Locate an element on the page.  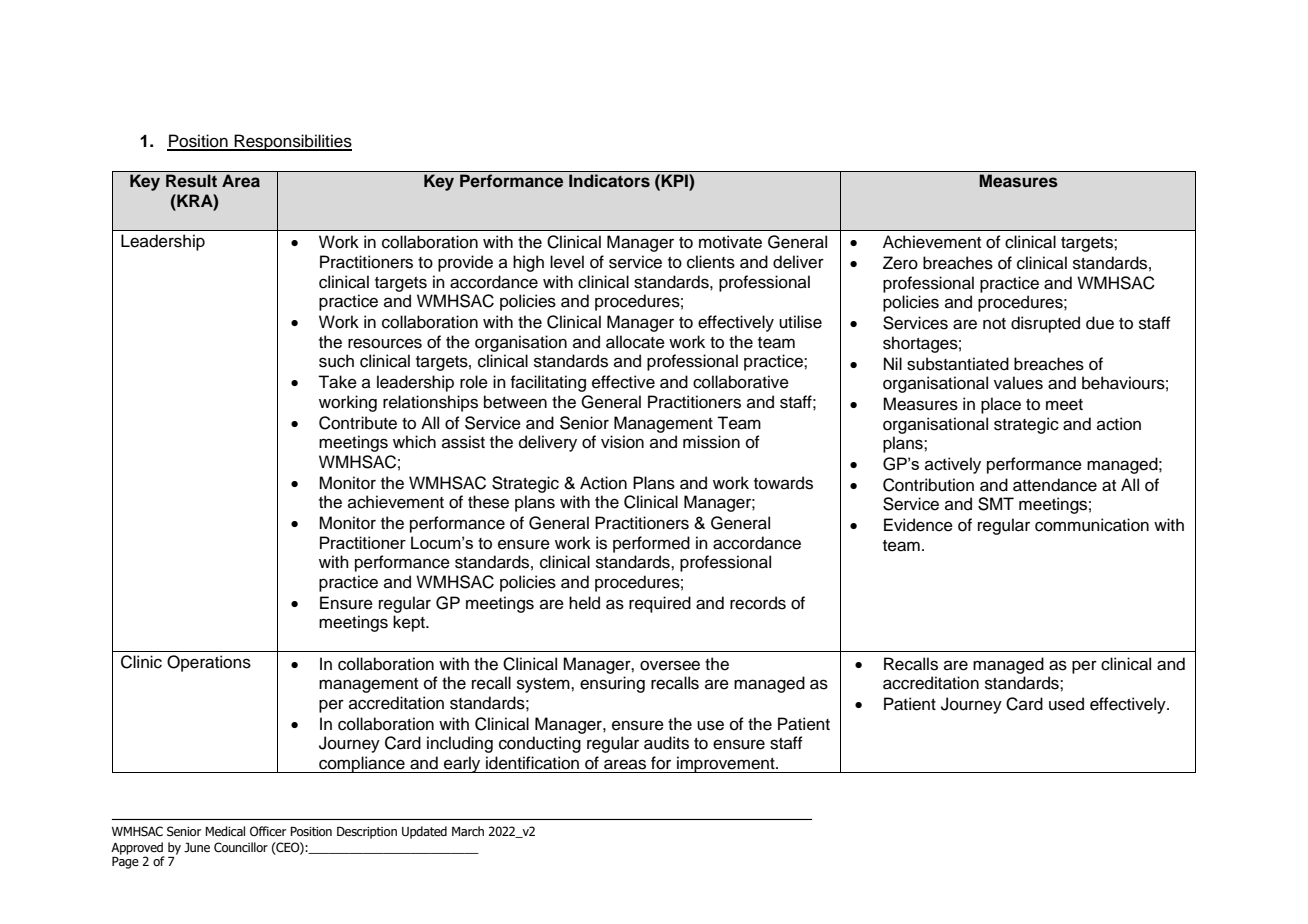
Councillor is located at coordinates (241, 847).
